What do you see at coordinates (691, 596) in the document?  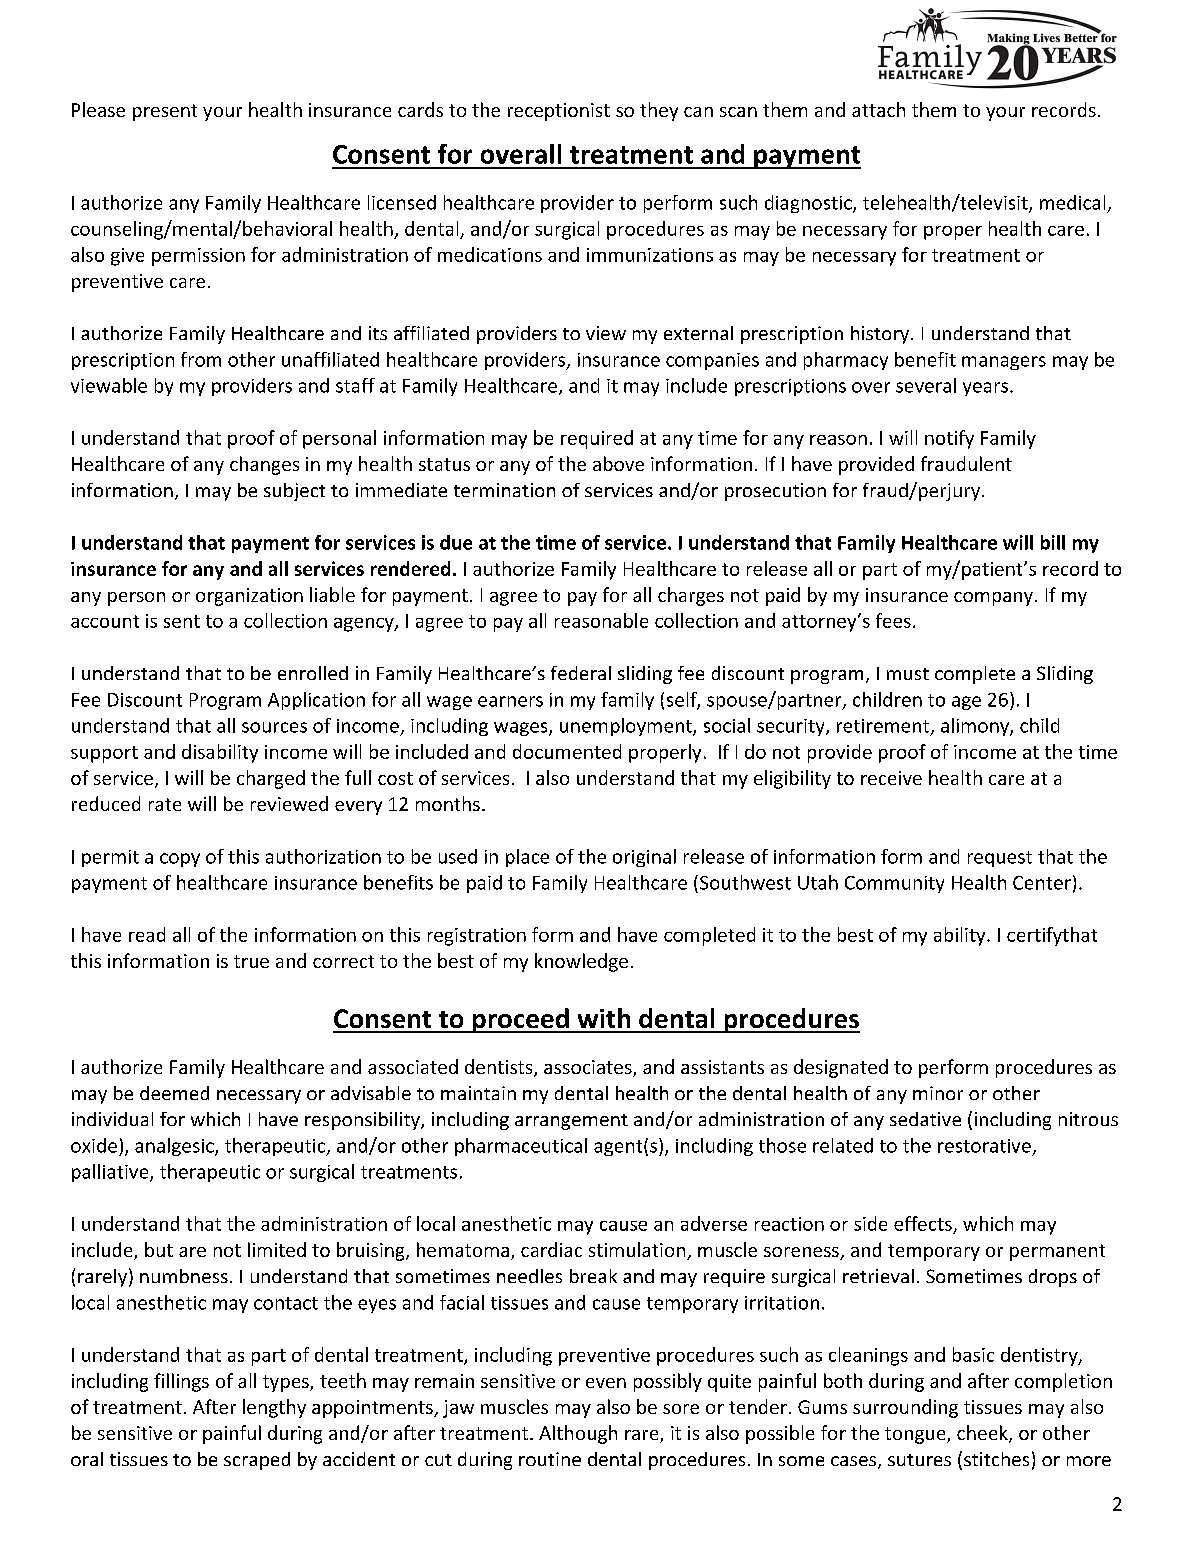 I see `charges` at bounding box center [691, 596].
